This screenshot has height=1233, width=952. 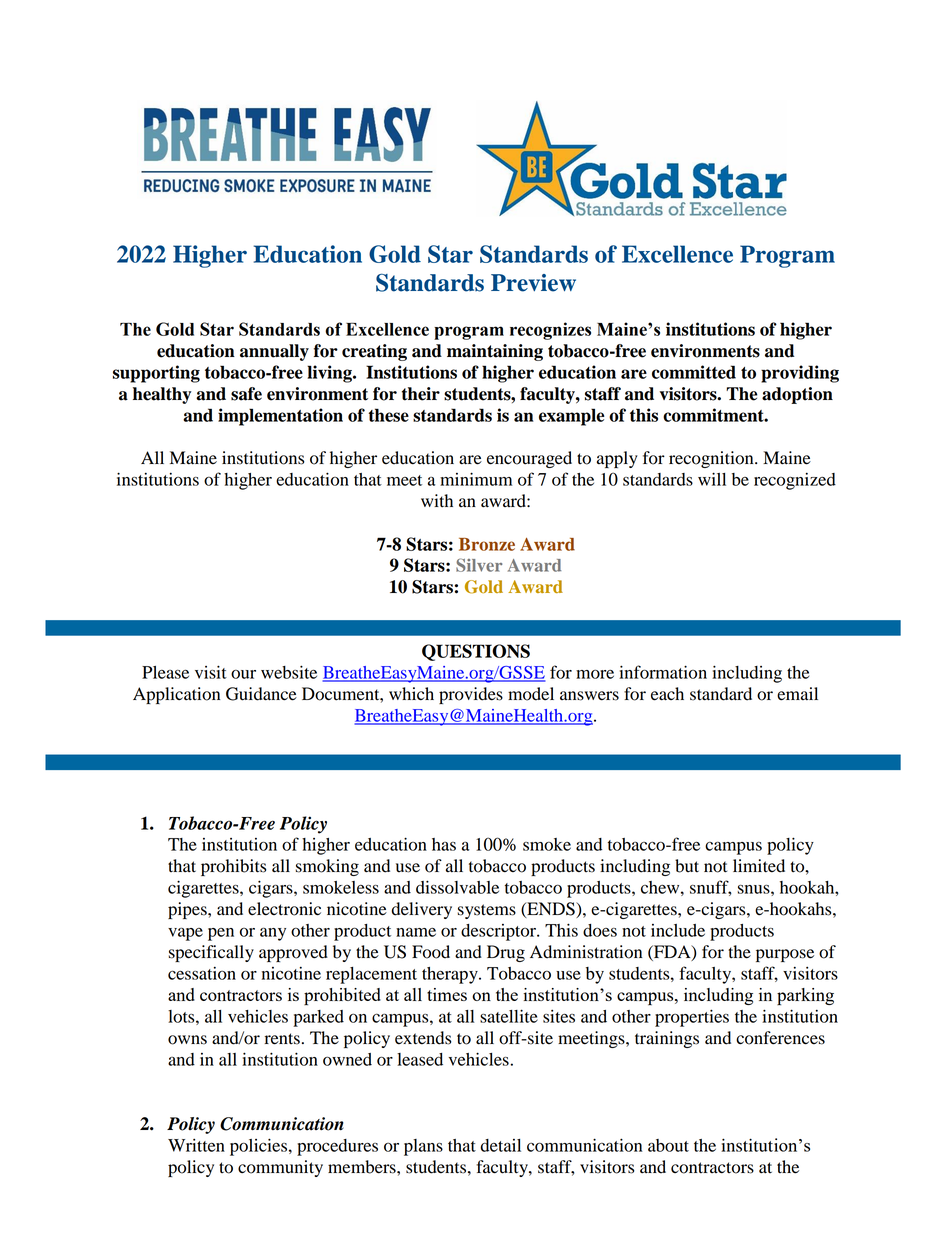 I want to click on prohibits, so click(x=233, y=867).
